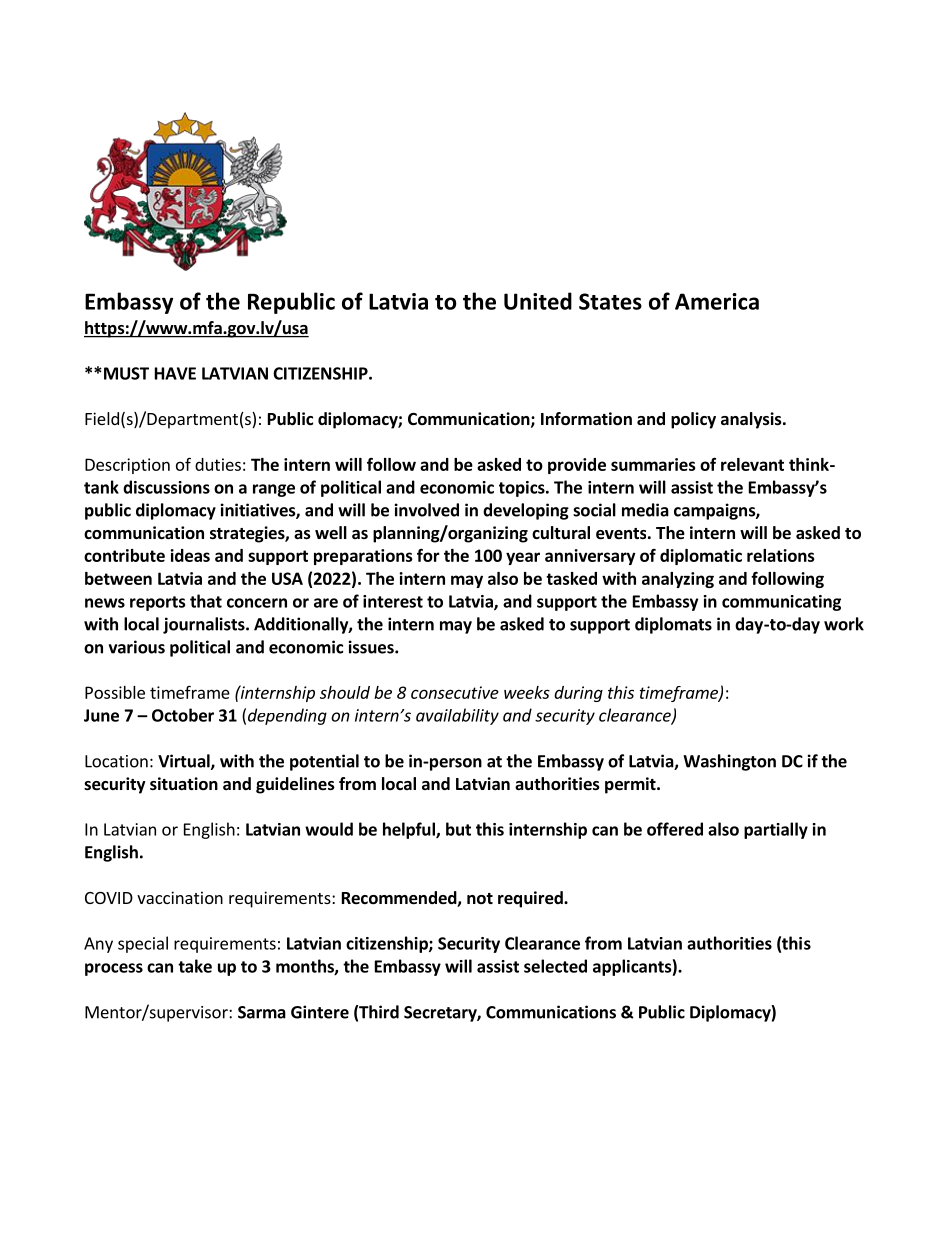  Describe the element at coordinates (717, 301) in the screenshot. I see `America` at that location.
